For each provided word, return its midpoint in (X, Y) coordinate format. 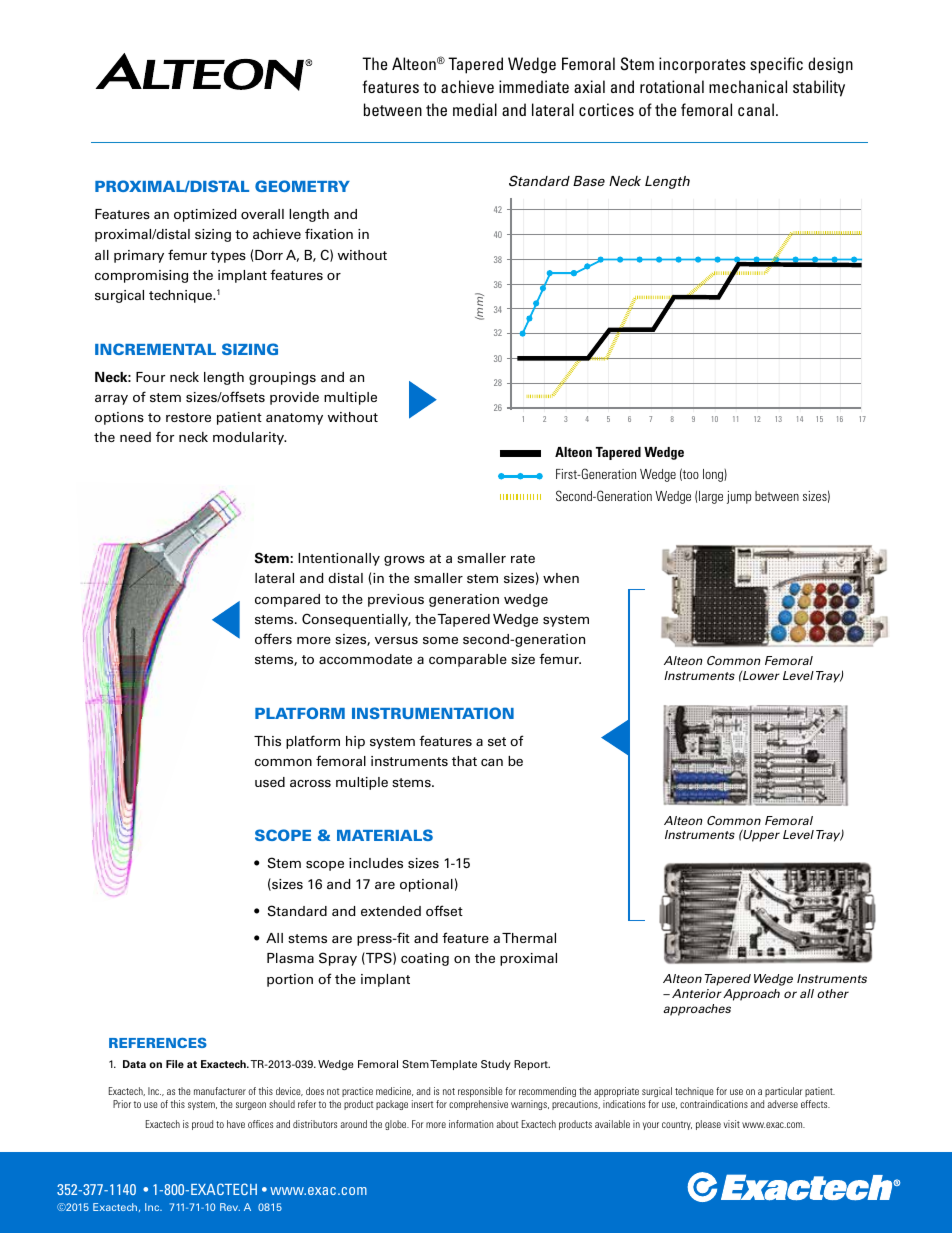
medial (475, 109)
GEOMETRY (302, 186)
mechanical (748, 86)
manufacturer (220, 1091)
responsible (480, 1092)
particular (784, 1092)
